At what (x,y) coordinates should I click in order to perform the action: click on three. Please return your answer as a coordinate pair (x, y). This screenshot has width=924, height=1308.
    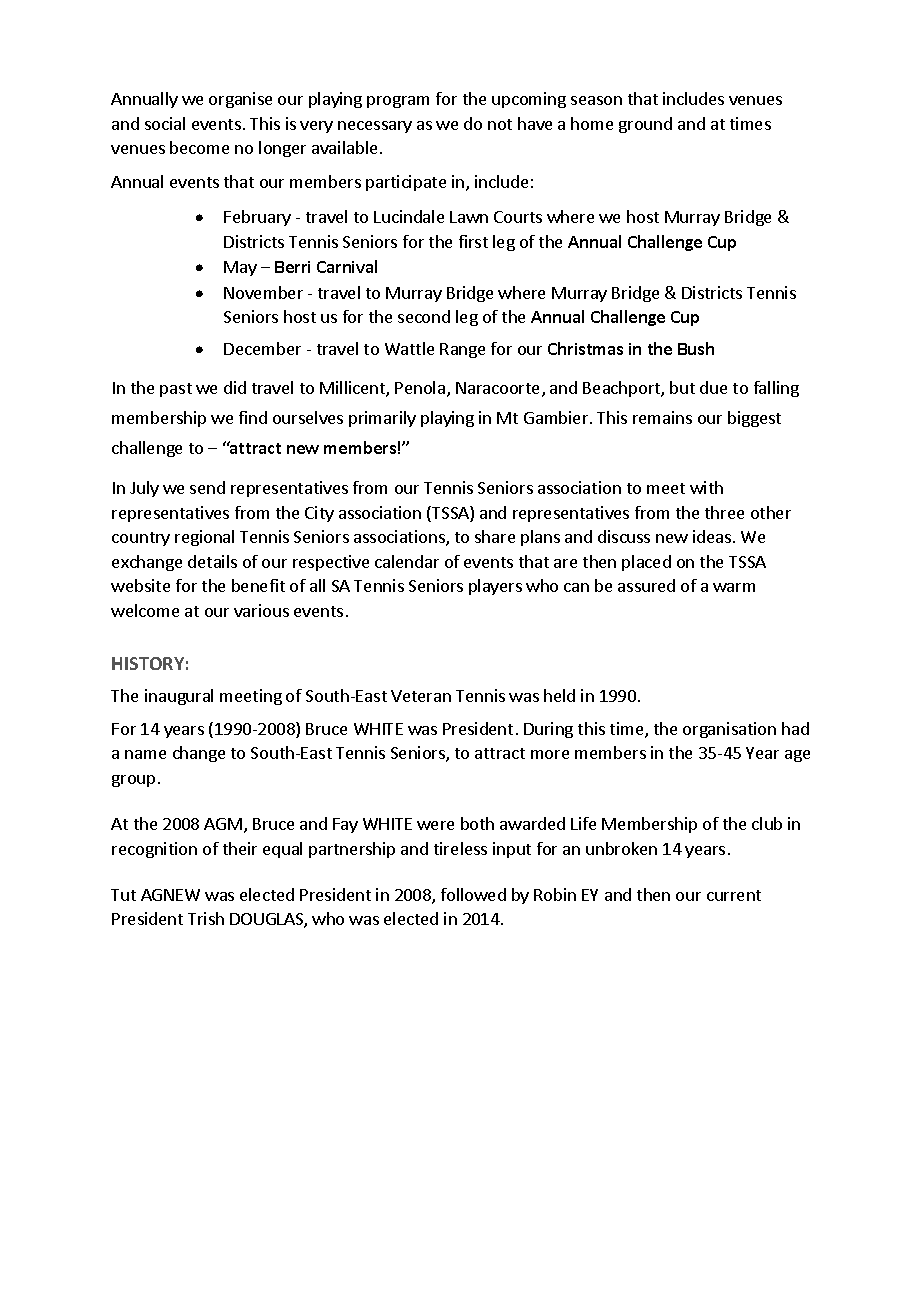
    Looking at the image, I should click on (724, 512).
